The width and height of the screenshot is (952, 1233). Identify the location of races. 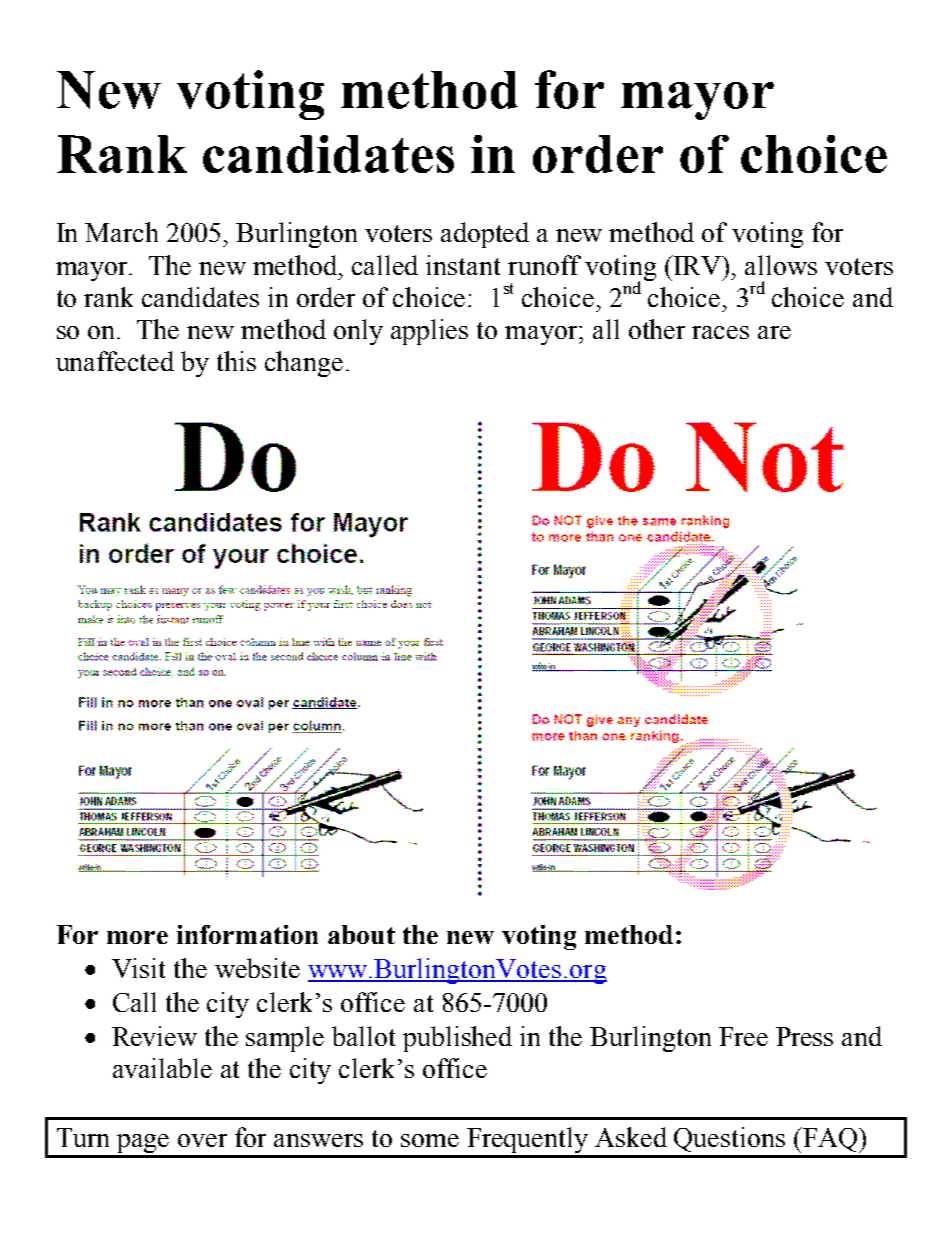
(720, 332).
